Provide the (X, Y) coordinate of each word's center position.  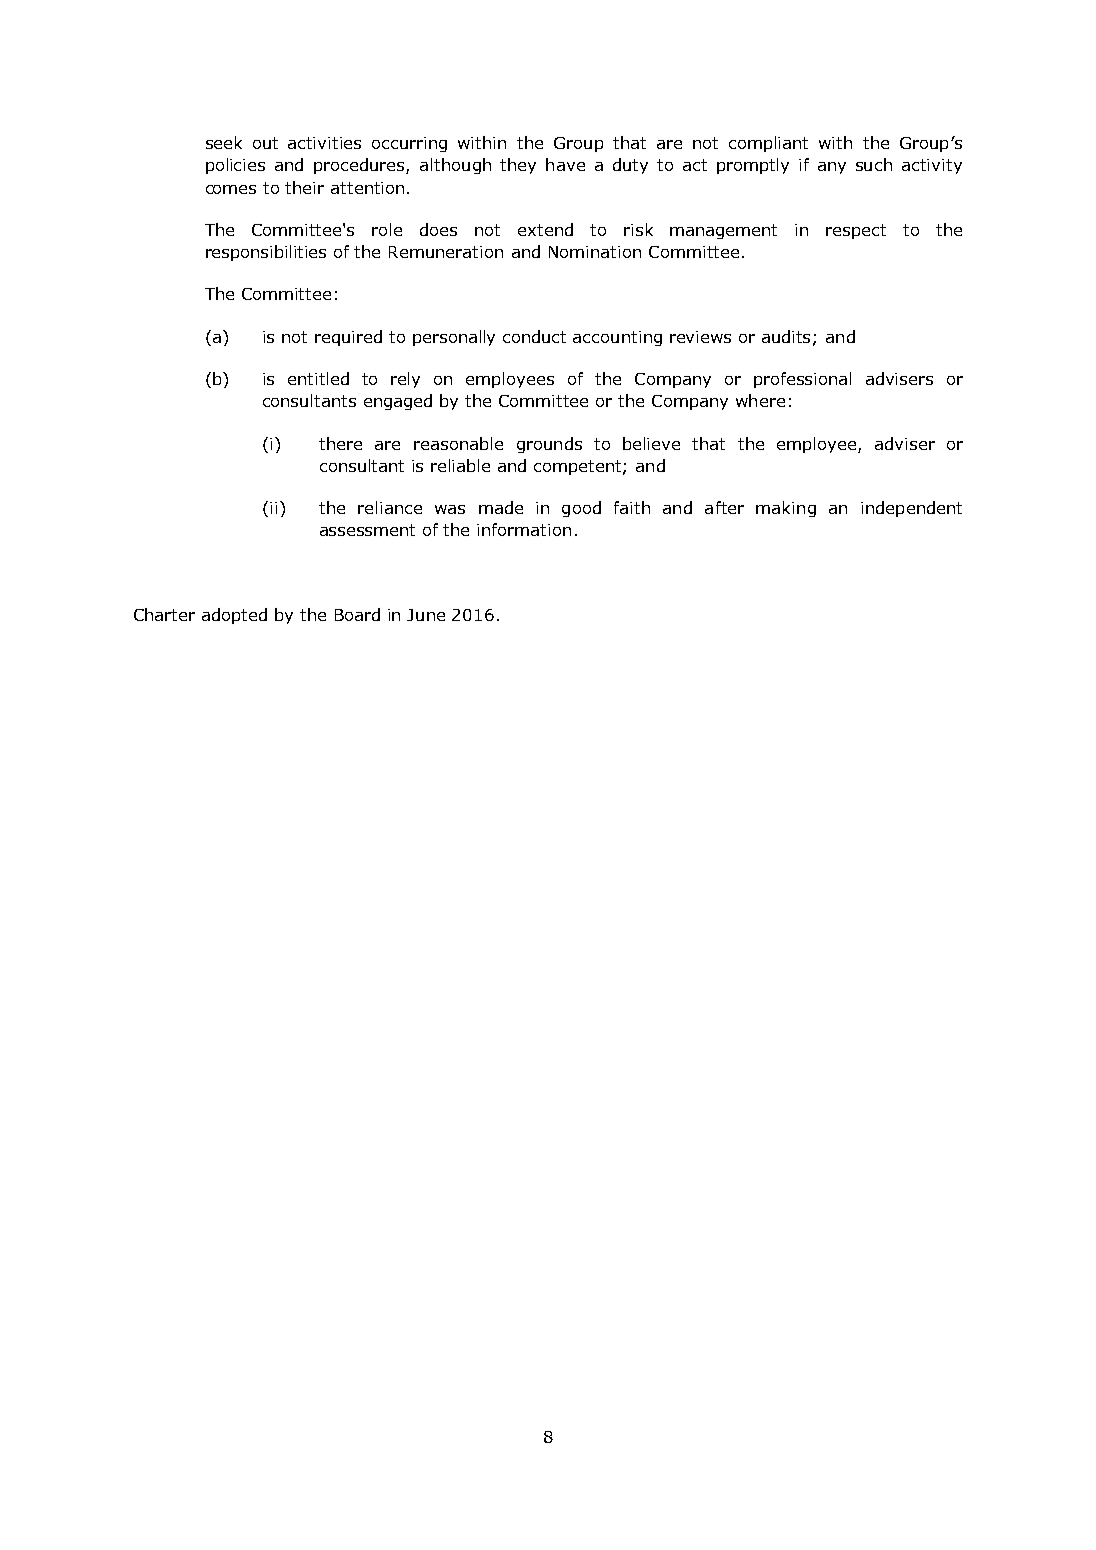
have (565, 164)
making (786, 509)
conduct (534, 336)
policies (235, 166)
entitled (318, 378)
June (426, 615)
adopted (234, 616)
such (874, 164)
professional (802, 380)
